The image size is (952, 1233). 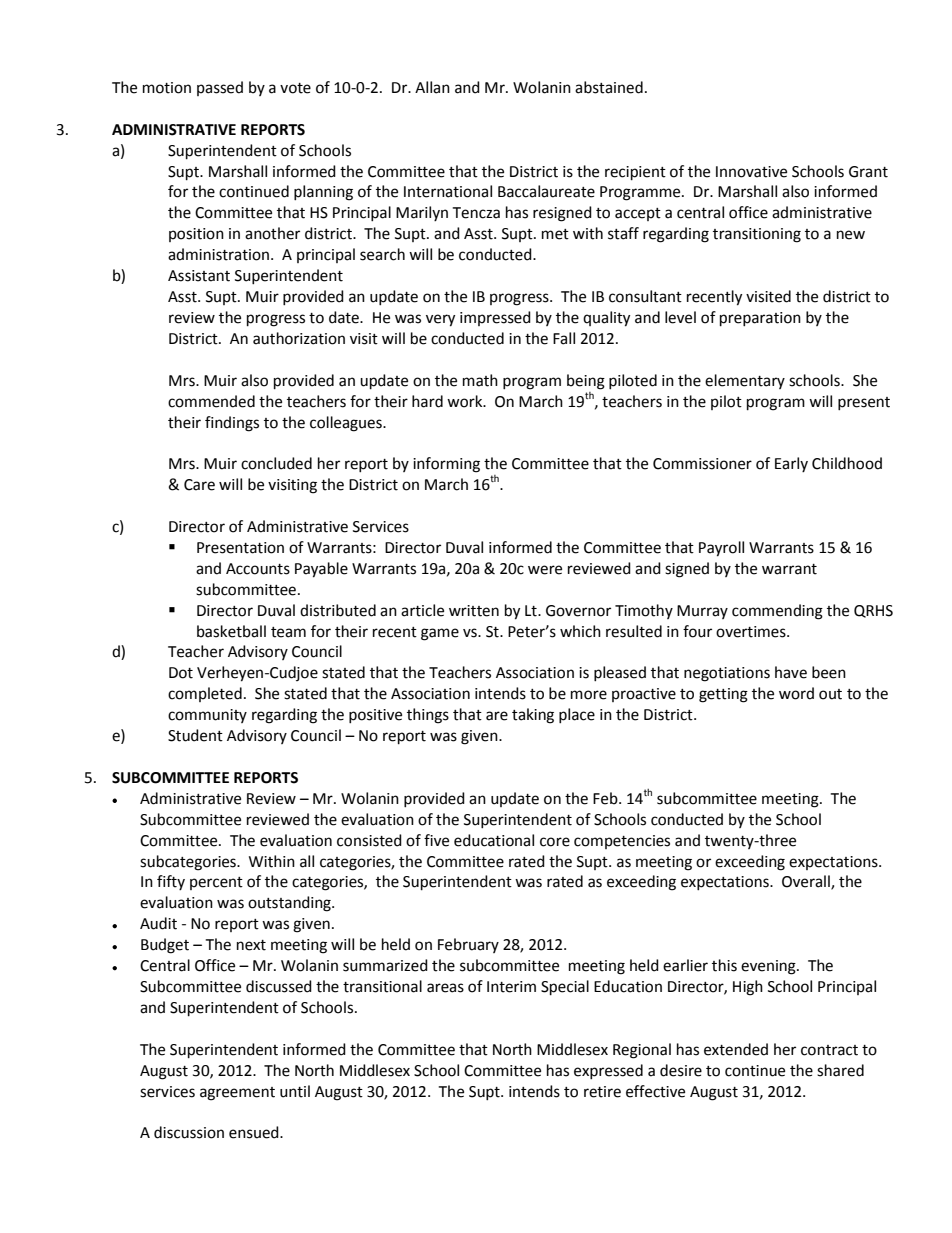 I want to click on retire, so click(x=602, y=1092).
